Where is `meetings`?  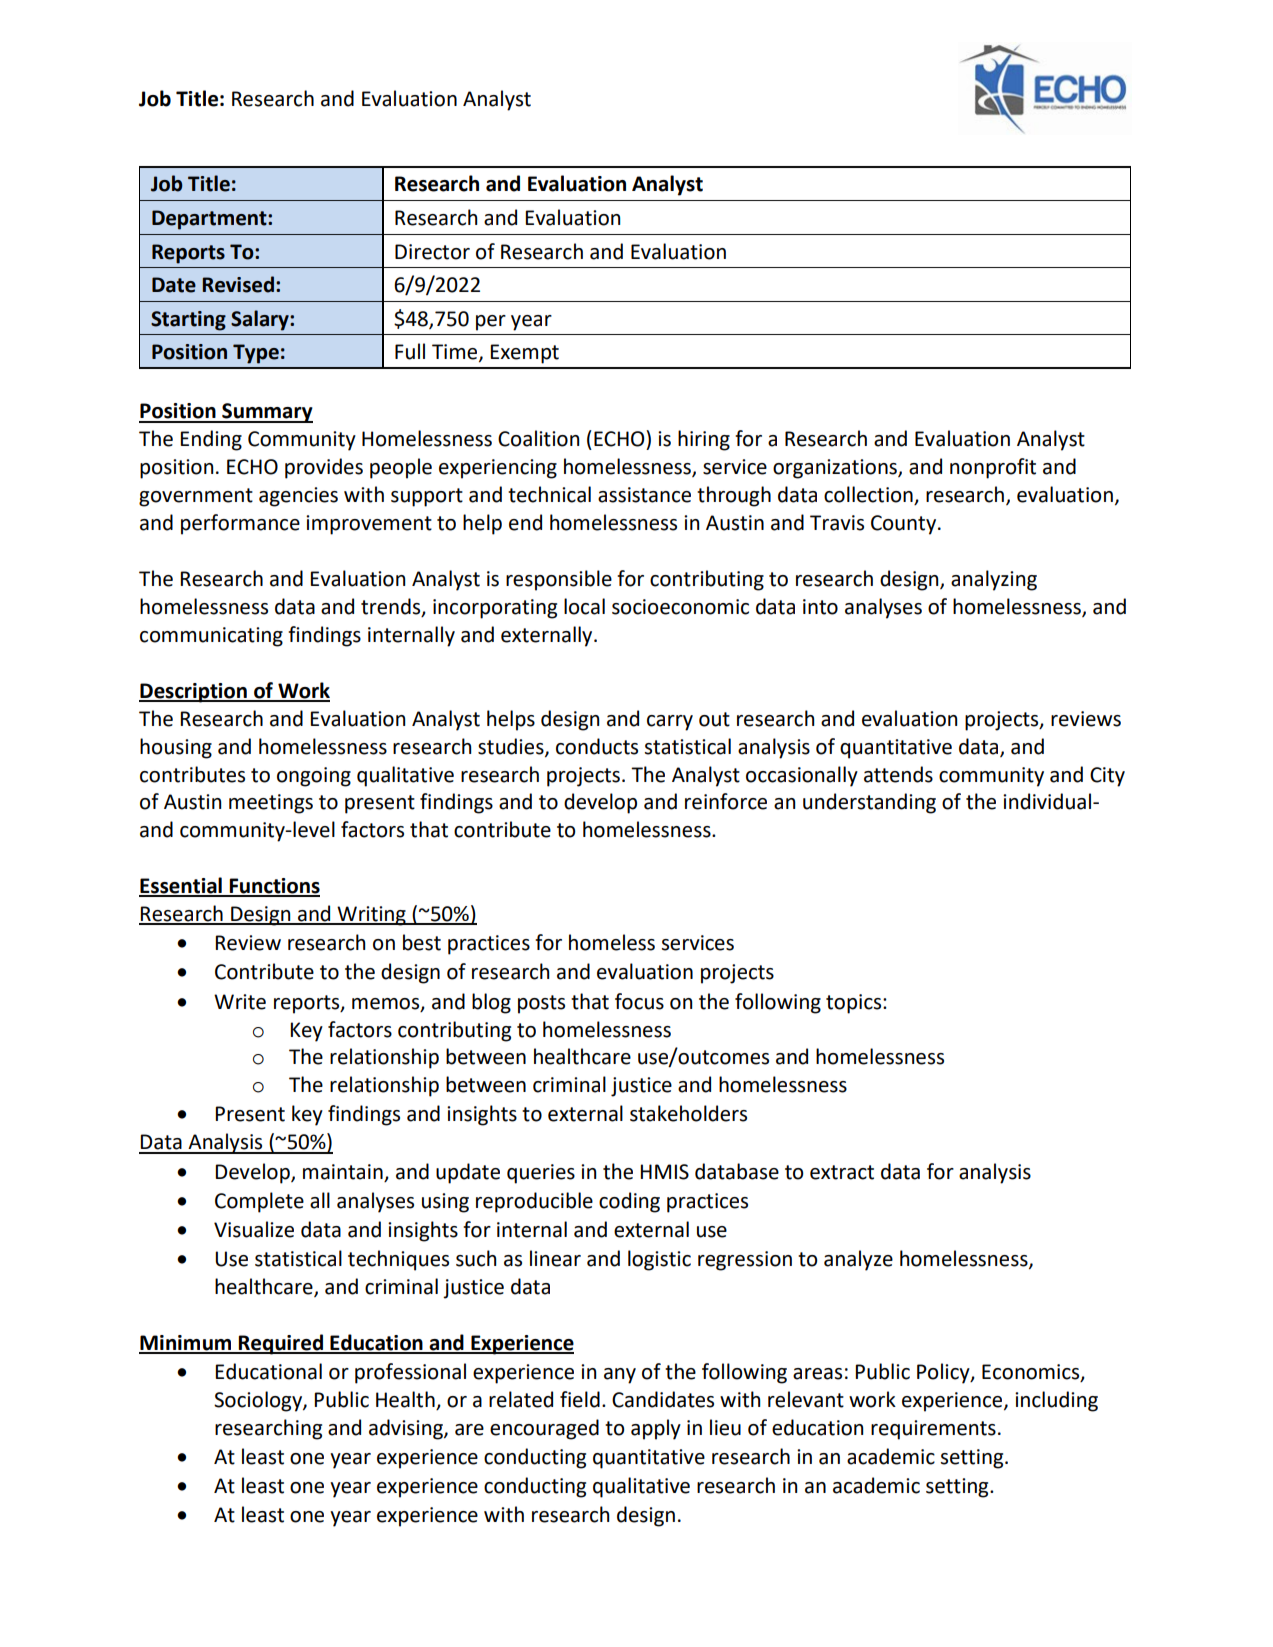
meetings is located at coordinates (271, 804).
